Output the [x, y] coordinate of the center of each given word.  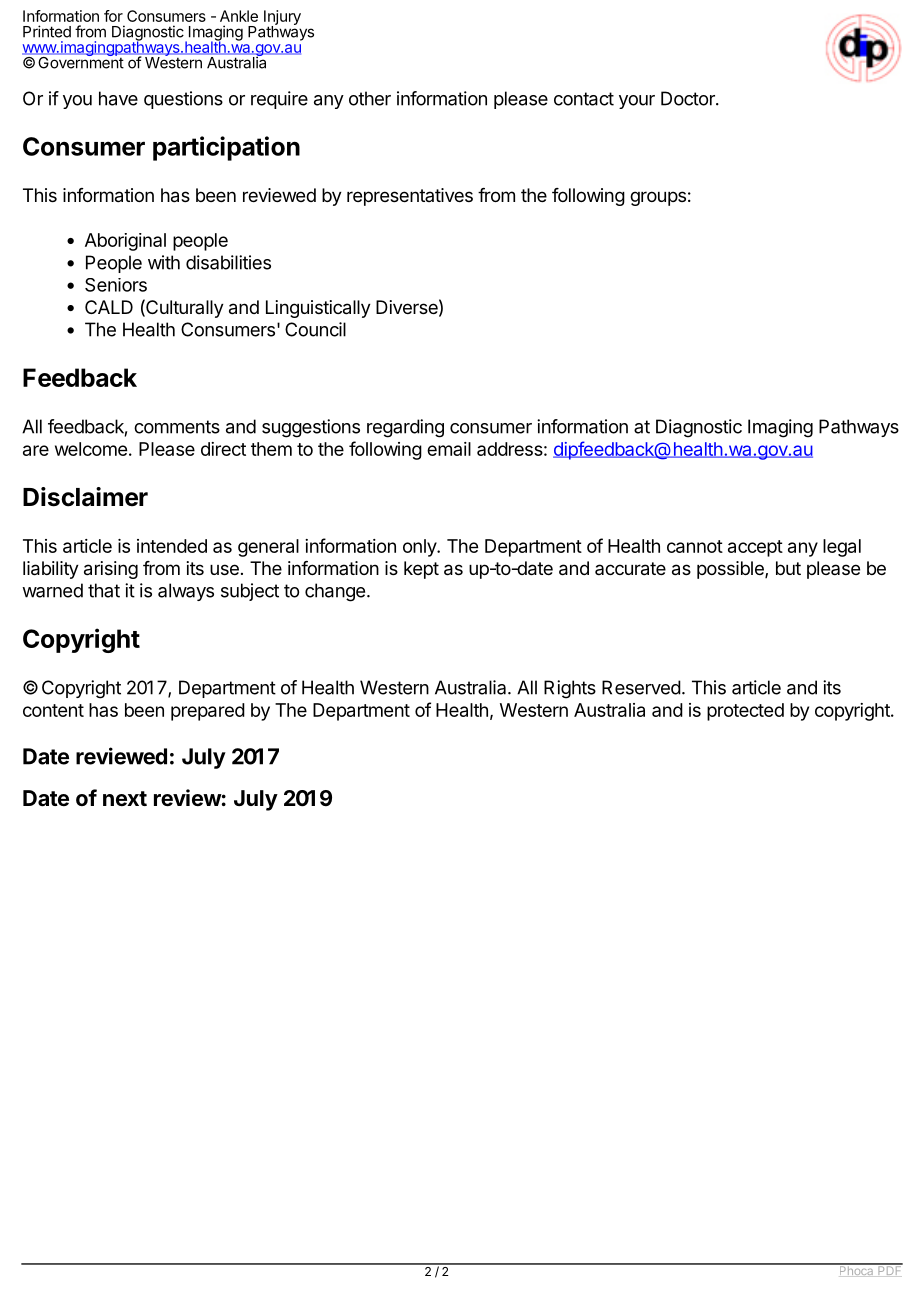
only [420, 548]
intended [172, 546]
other [370, 98]
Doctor [689, 98]
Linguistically [318, 309]
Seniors [116, 285]
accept [755, 548]
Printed [47, 31]
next [125, 798]
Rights [570, 689]
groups [658, 198]
